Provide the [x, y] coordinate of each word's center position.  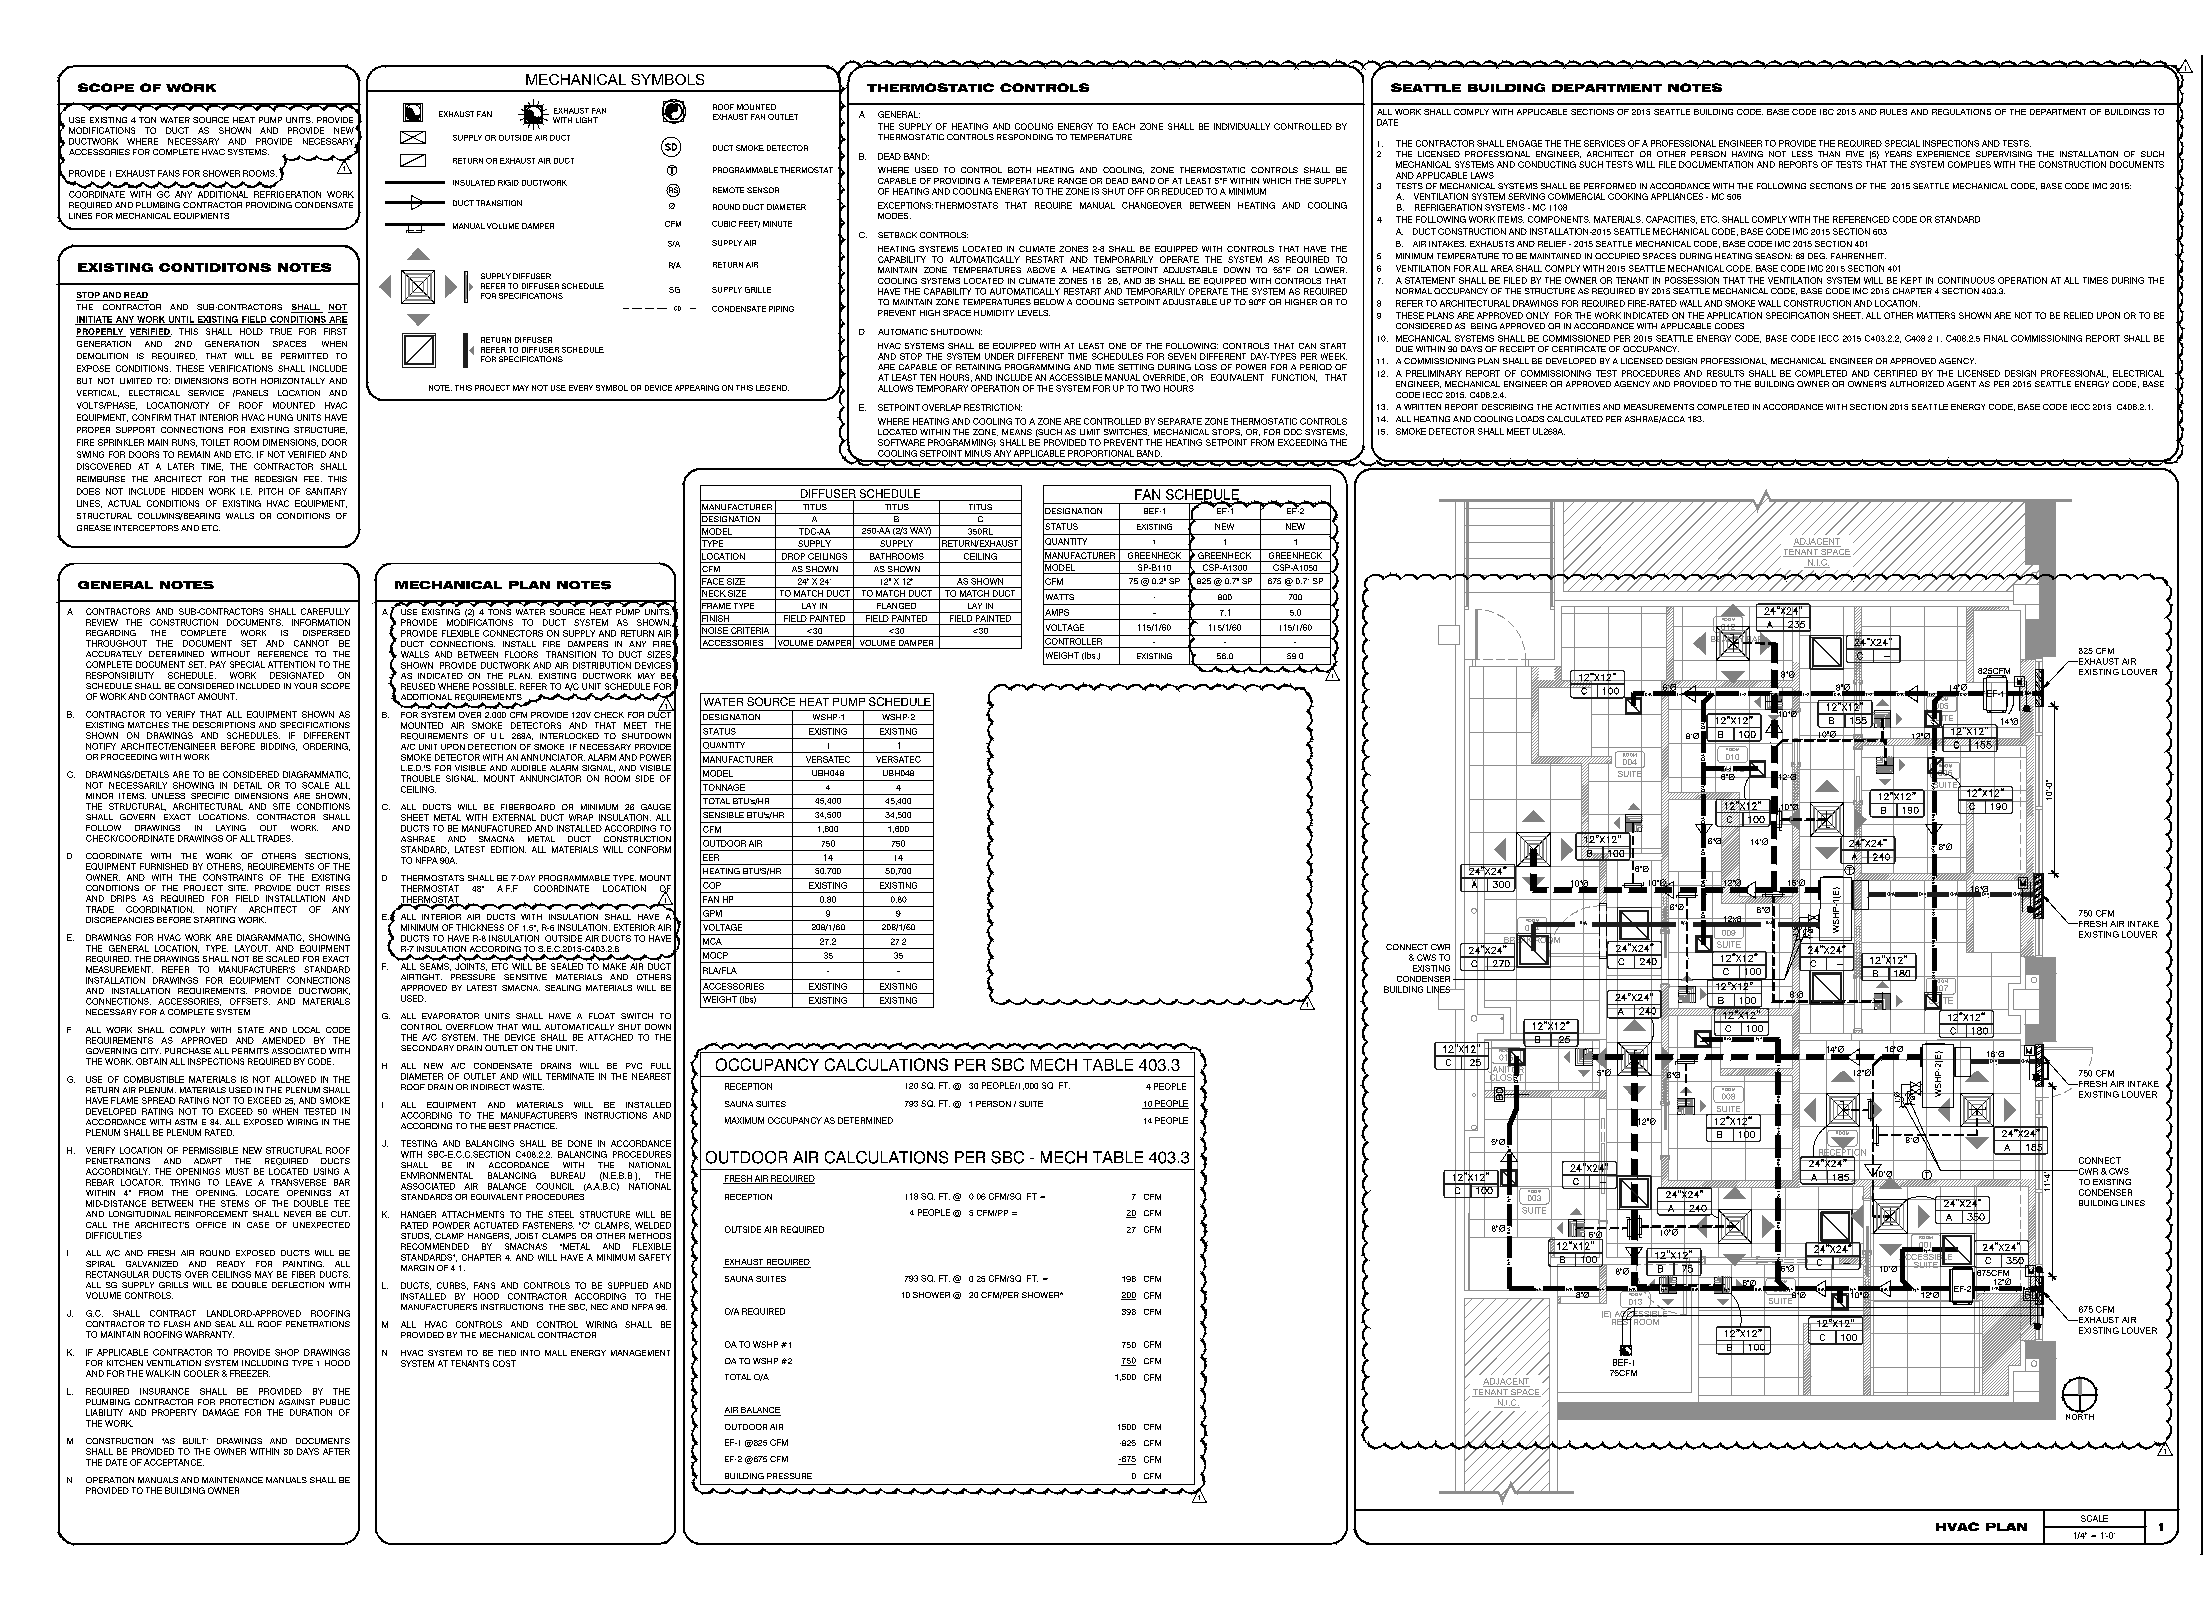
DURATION [311, 1412]
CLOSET [1506, 1077]
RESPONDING [1025, 137]
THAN [1829, 154]
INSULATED [474, 183]
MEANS [1017, 432]
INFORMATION [321, 622]
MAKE [614, 966]
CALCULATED [1575, 419]
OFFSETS [250, 1001]
